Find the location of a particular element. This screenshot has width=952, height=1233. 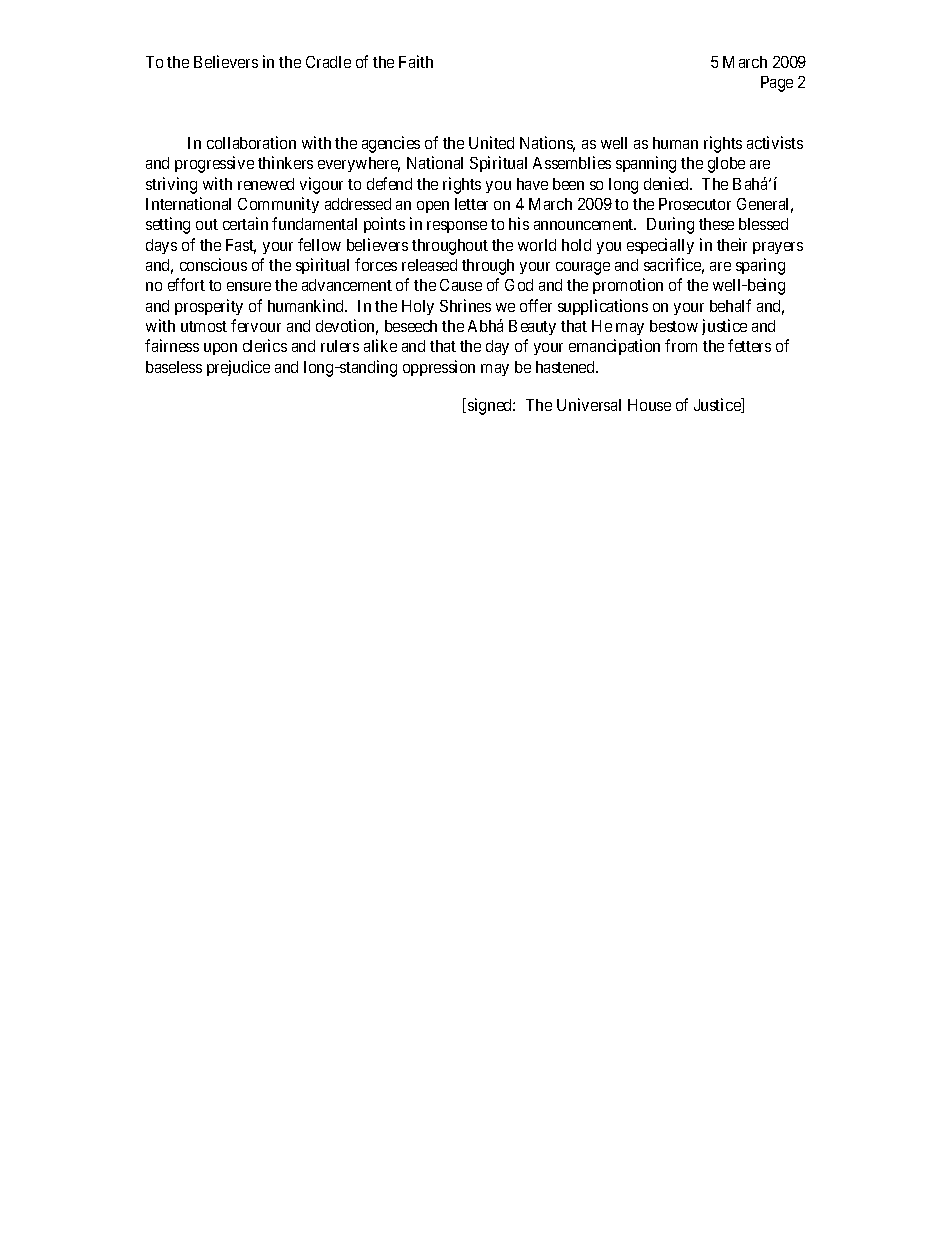

prejudice is located at coordinates (238, 368).
